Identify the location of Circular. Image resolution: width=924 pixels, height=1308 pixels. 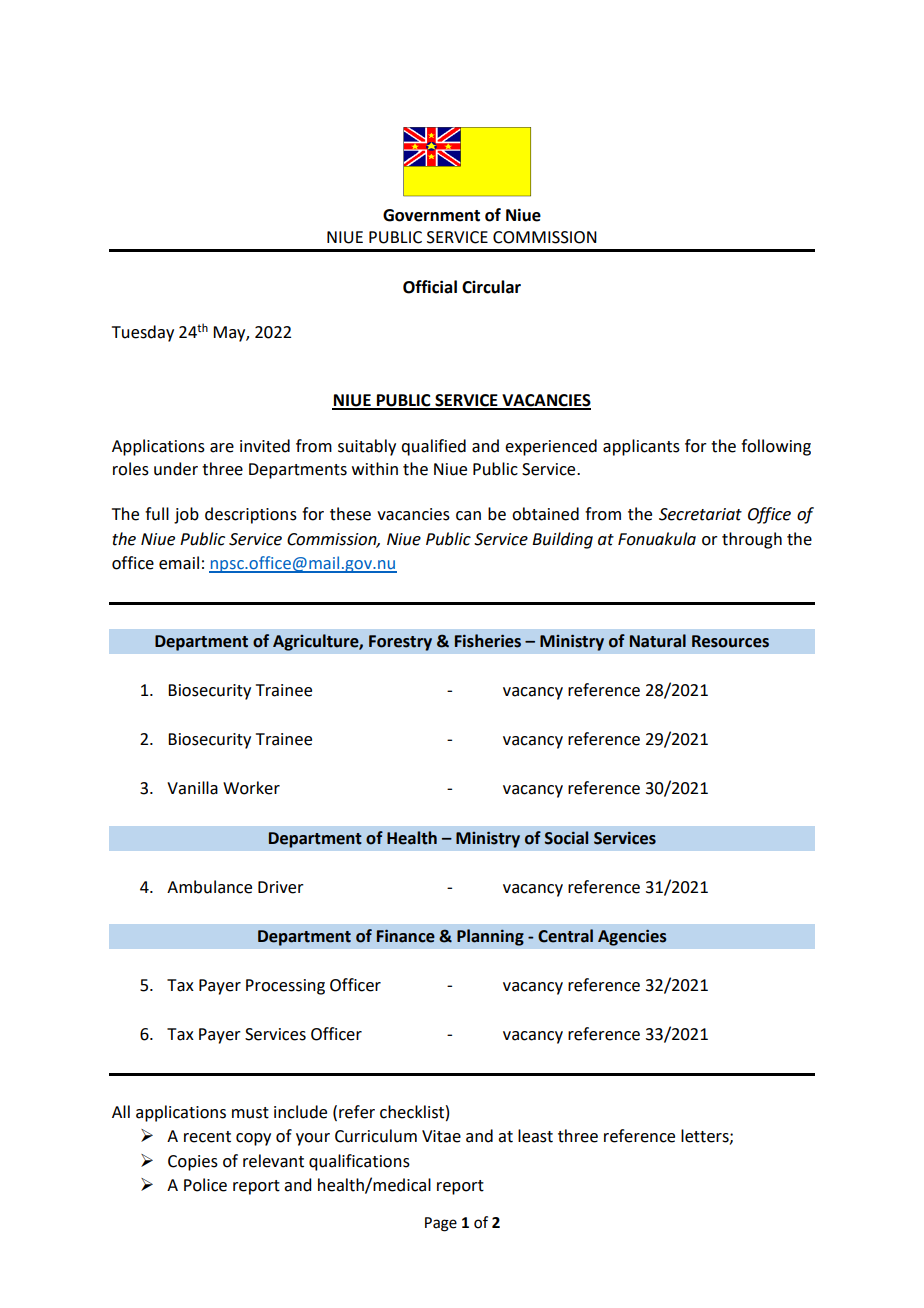
(491, 287).
